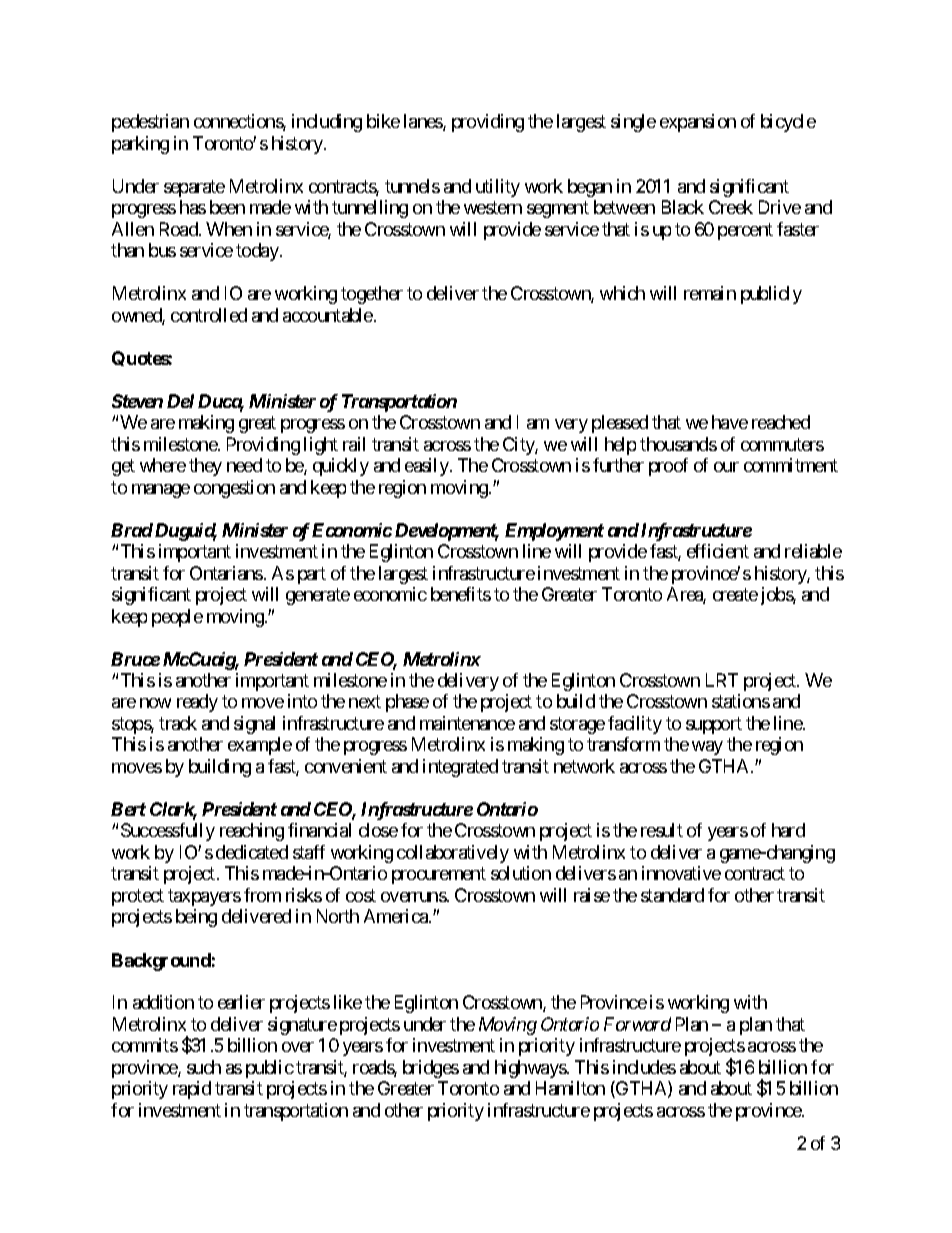  Describe the element at coordinates (498, 188) in the document. I see `utility` at that location.
